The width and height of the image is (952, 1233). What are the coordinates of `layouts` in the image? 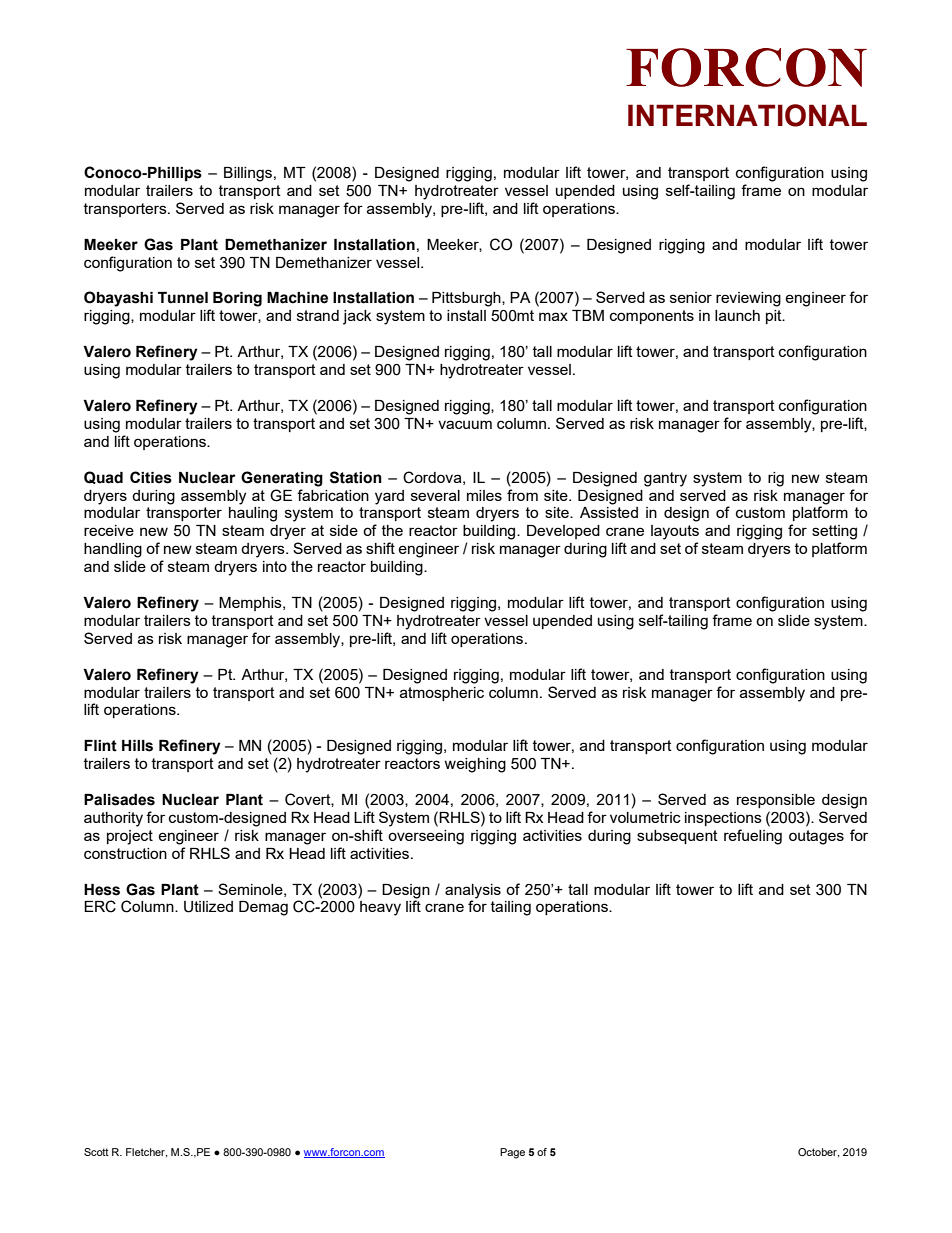 It's located at (675, 532).
